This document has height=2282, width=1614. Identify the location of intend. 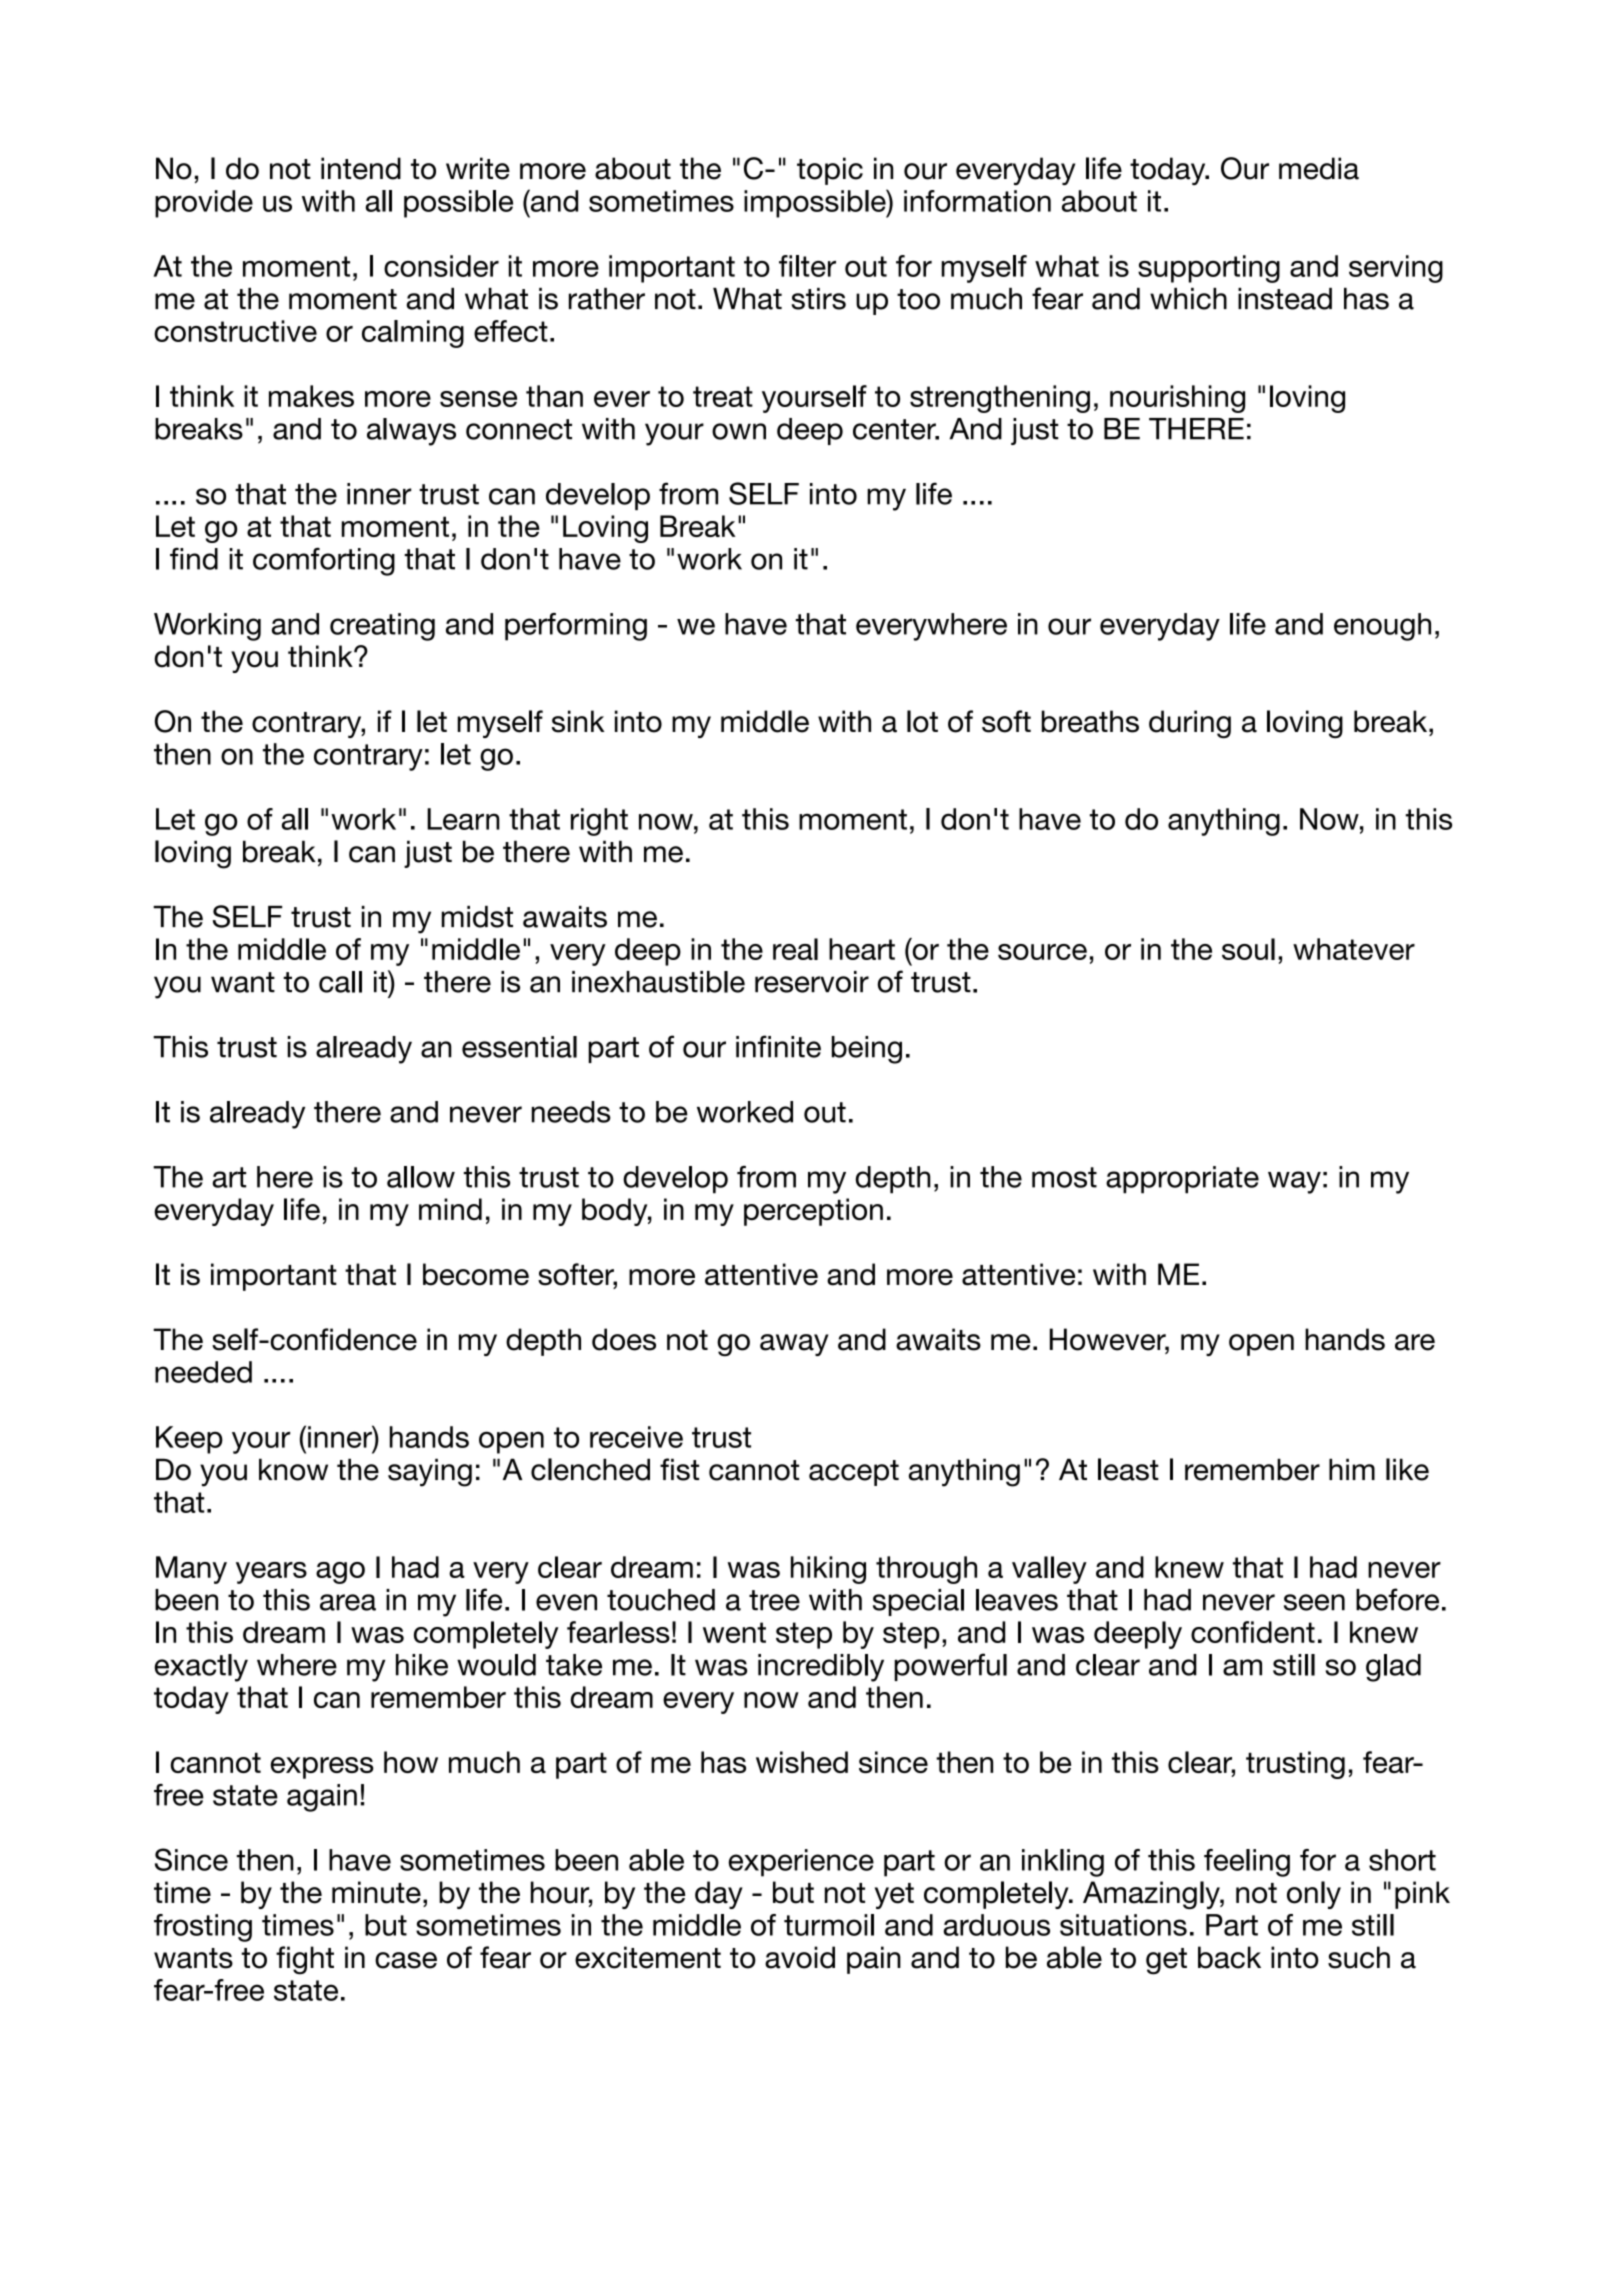
(361, 168).
